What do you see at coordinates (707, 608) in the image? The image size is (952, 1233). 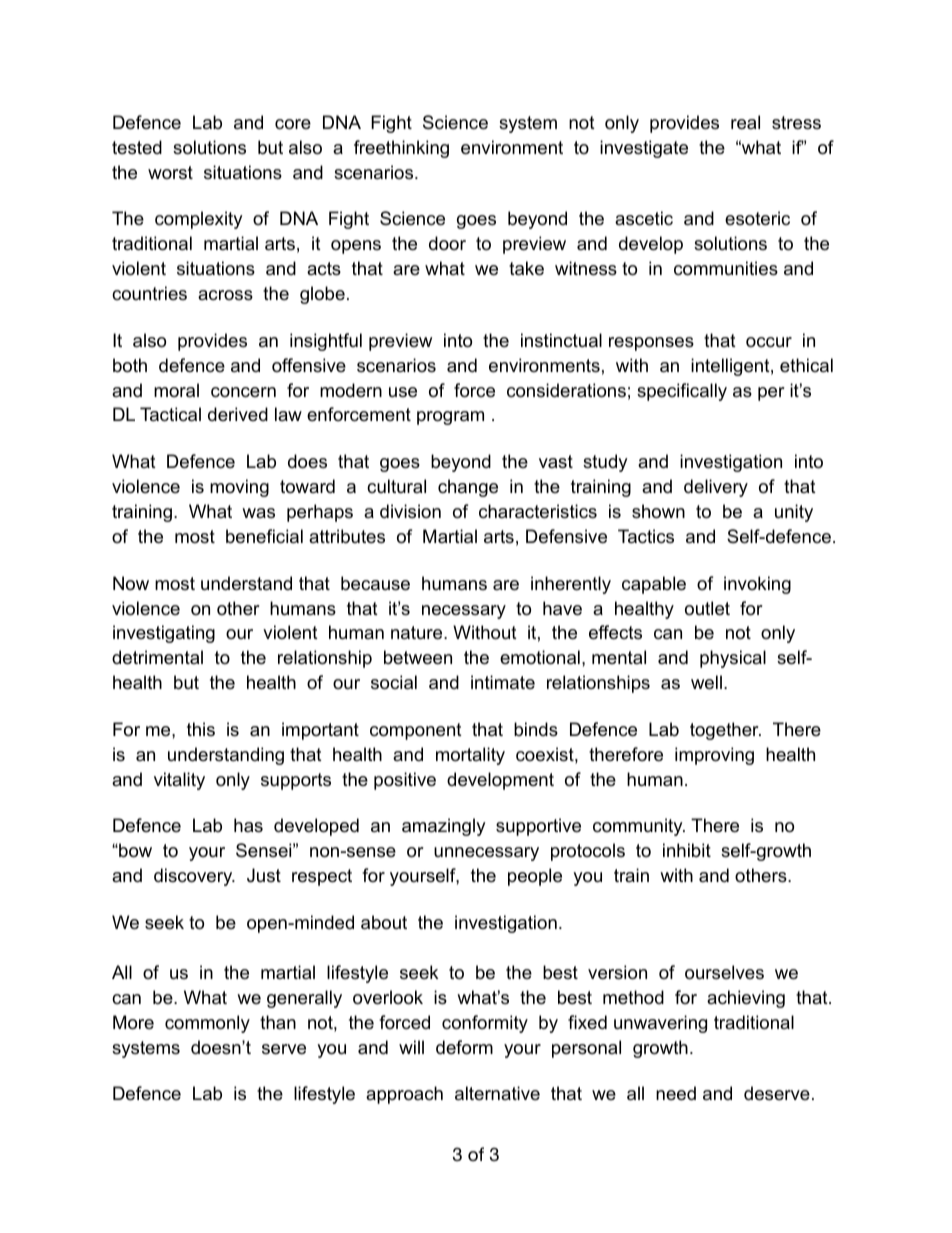 I see `outlet` at bounding box center [707, 608].
